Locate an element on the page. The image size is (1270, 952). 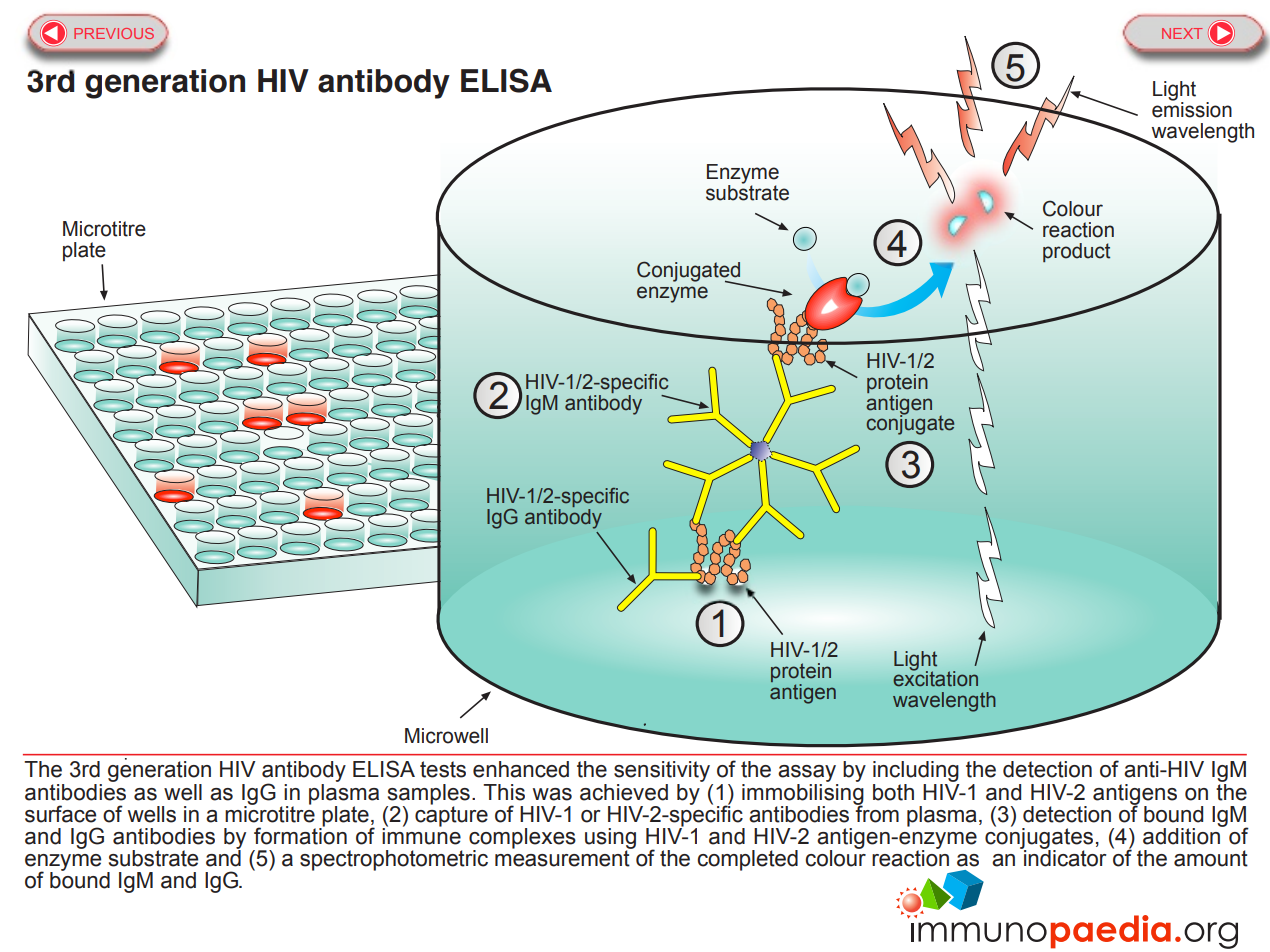
tests is located at coordinates (443, 769).
